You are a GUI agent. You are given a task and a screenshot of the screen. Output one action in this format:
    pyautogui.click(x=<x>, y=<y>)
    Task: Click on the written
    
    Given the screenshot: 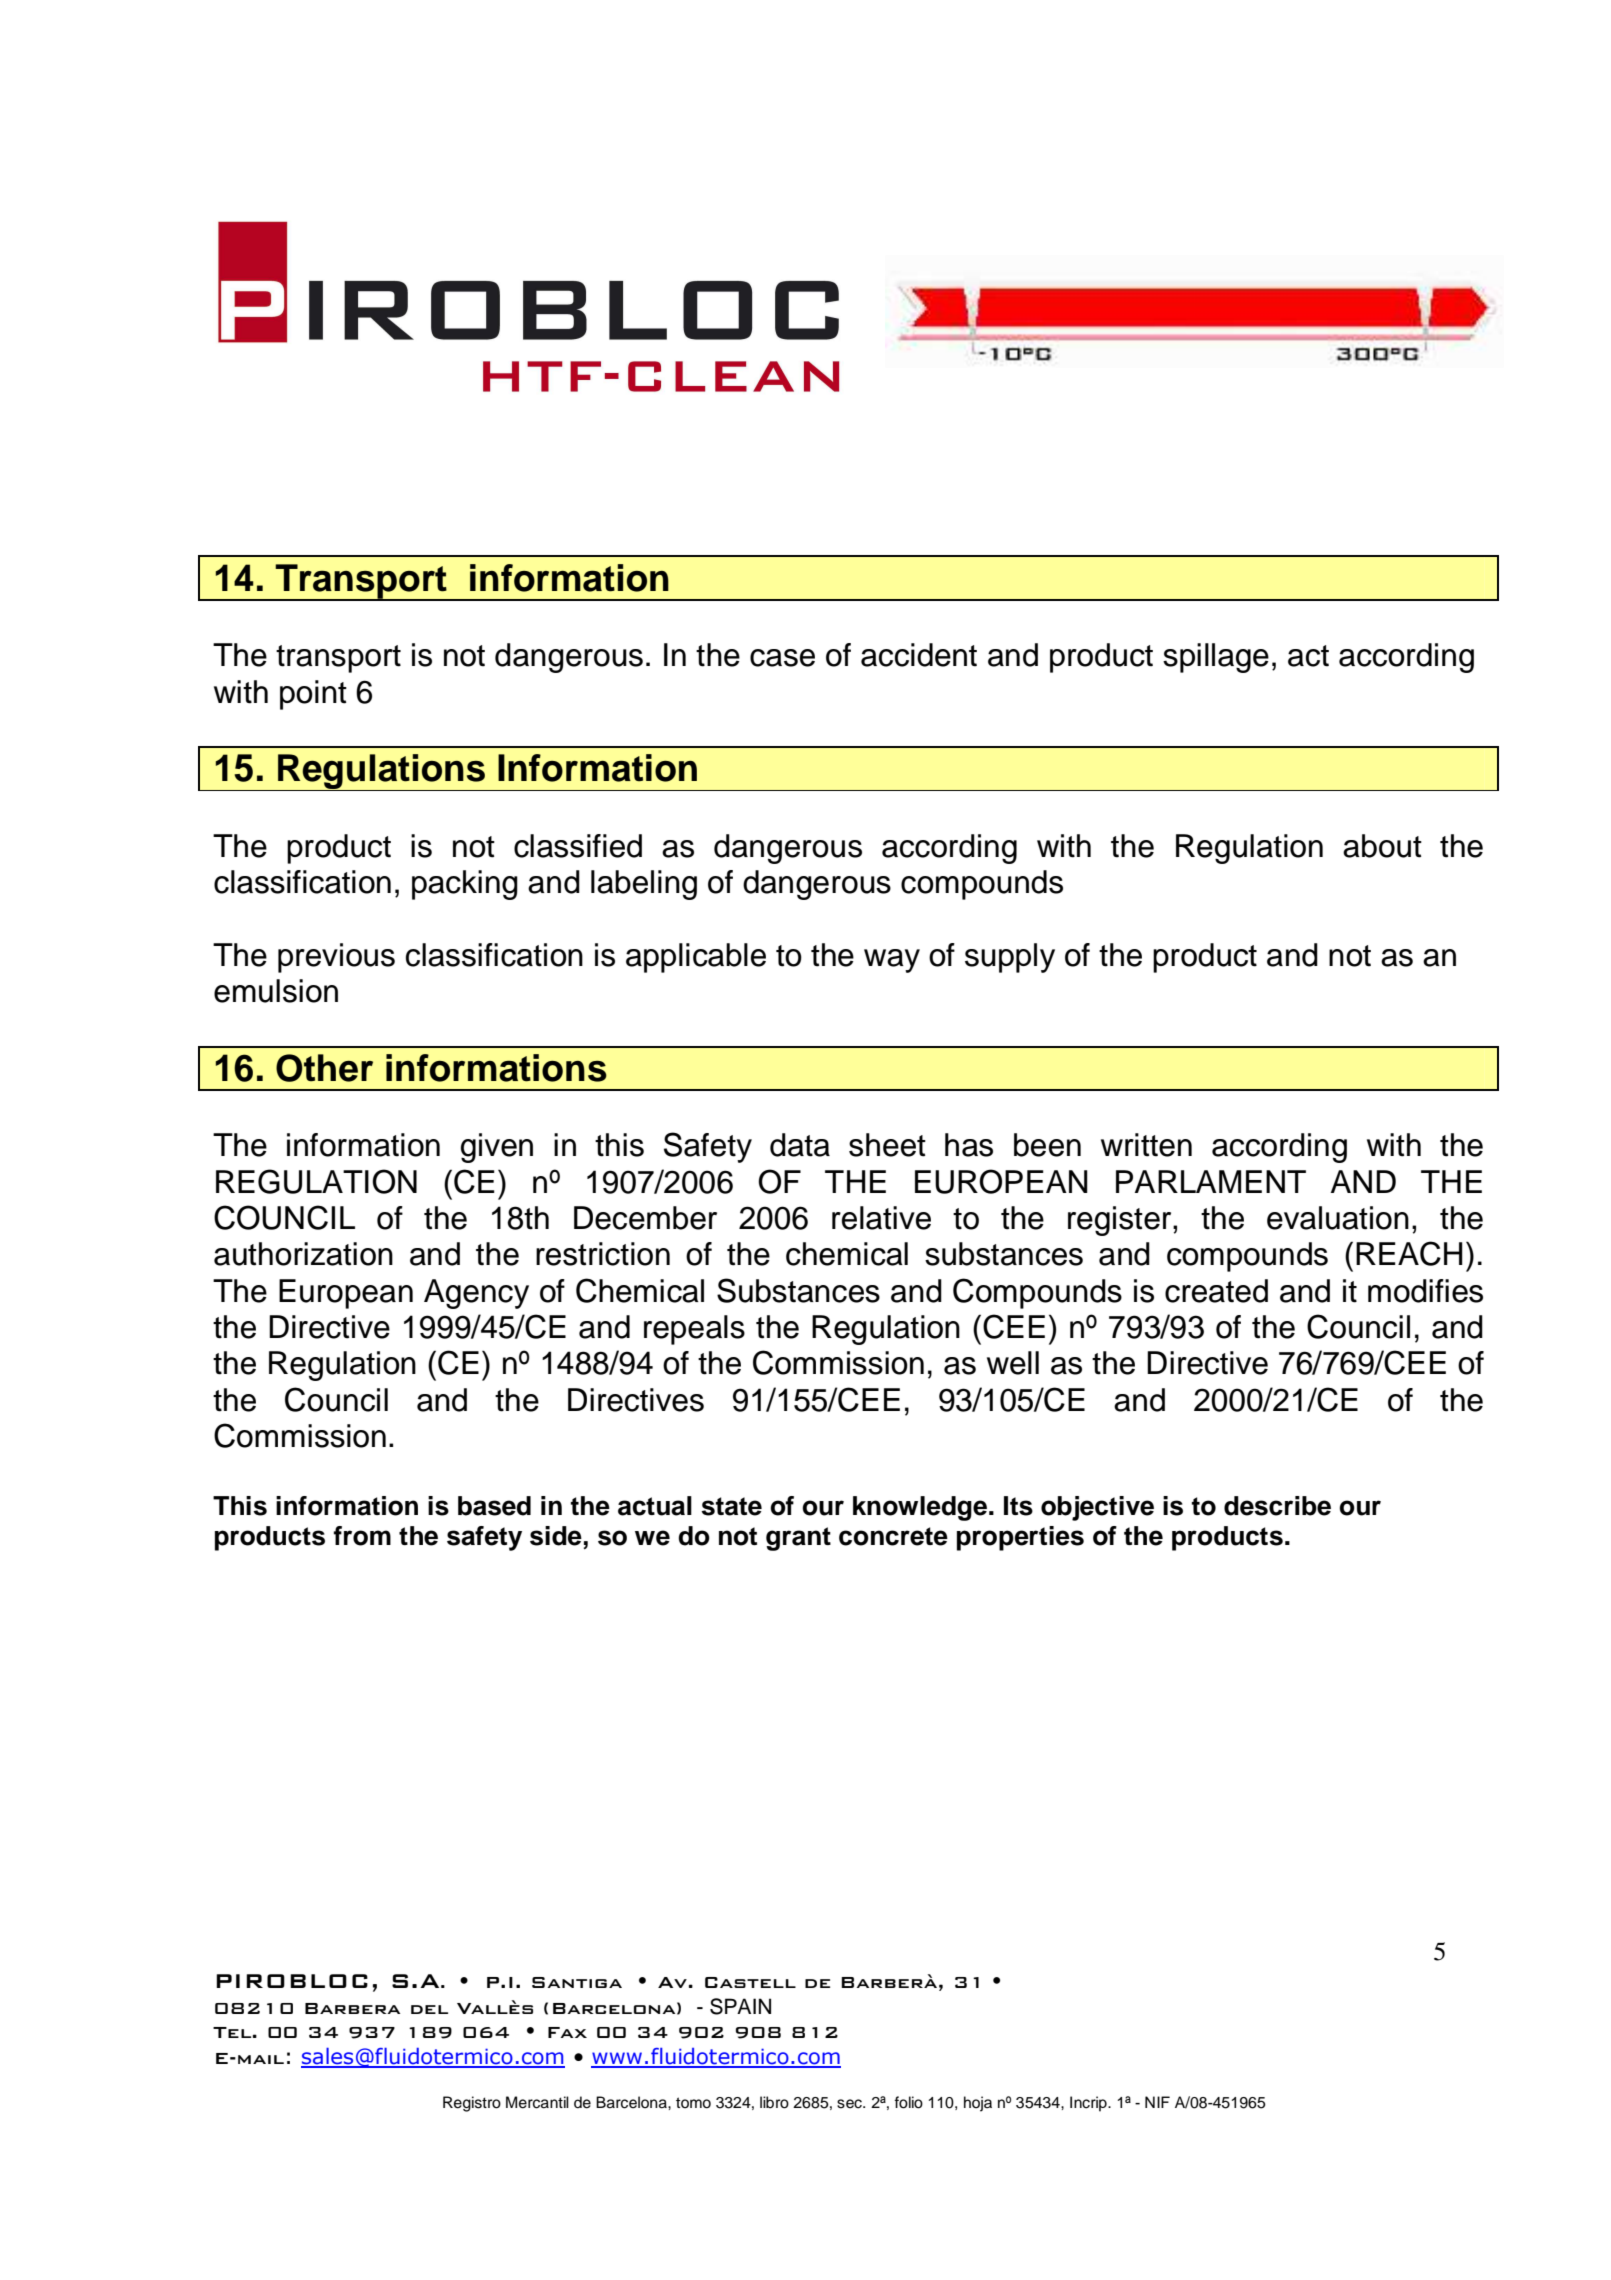 What is the action you would take?
    pyautogui.click(x=1146, y=1145)
